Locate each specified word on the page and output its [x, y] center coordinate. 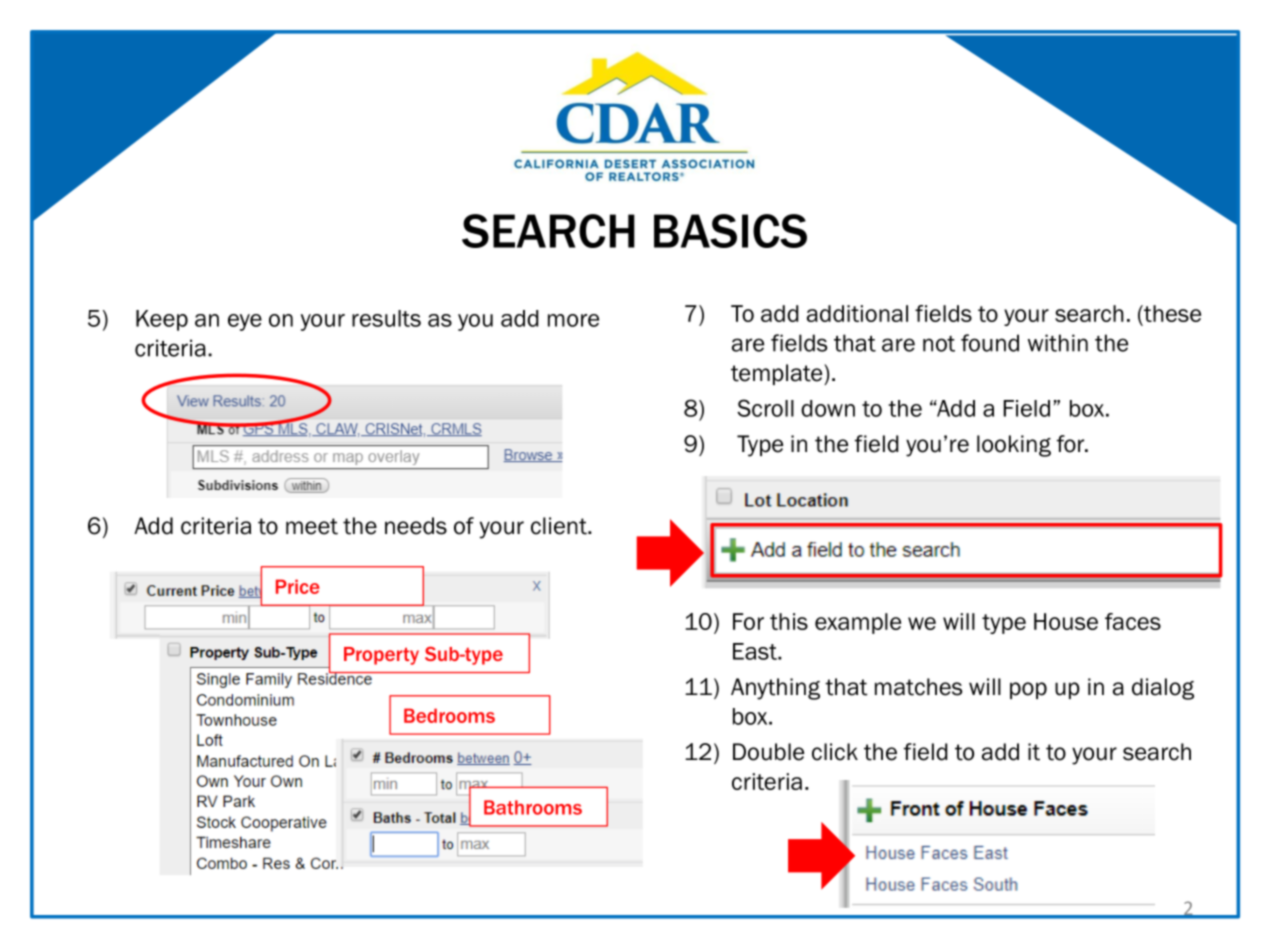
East [756, 651]
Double [768, 752]
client [560, 526]
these [1171, 313]
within [1058, 343]
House [1066, 621]
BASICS [730, 231]
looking [1014, 446]
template [778, 374]
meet [312, 526]
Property [381, 656]
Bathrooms [533, 807]
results [386, 318]
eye [245, 322]
